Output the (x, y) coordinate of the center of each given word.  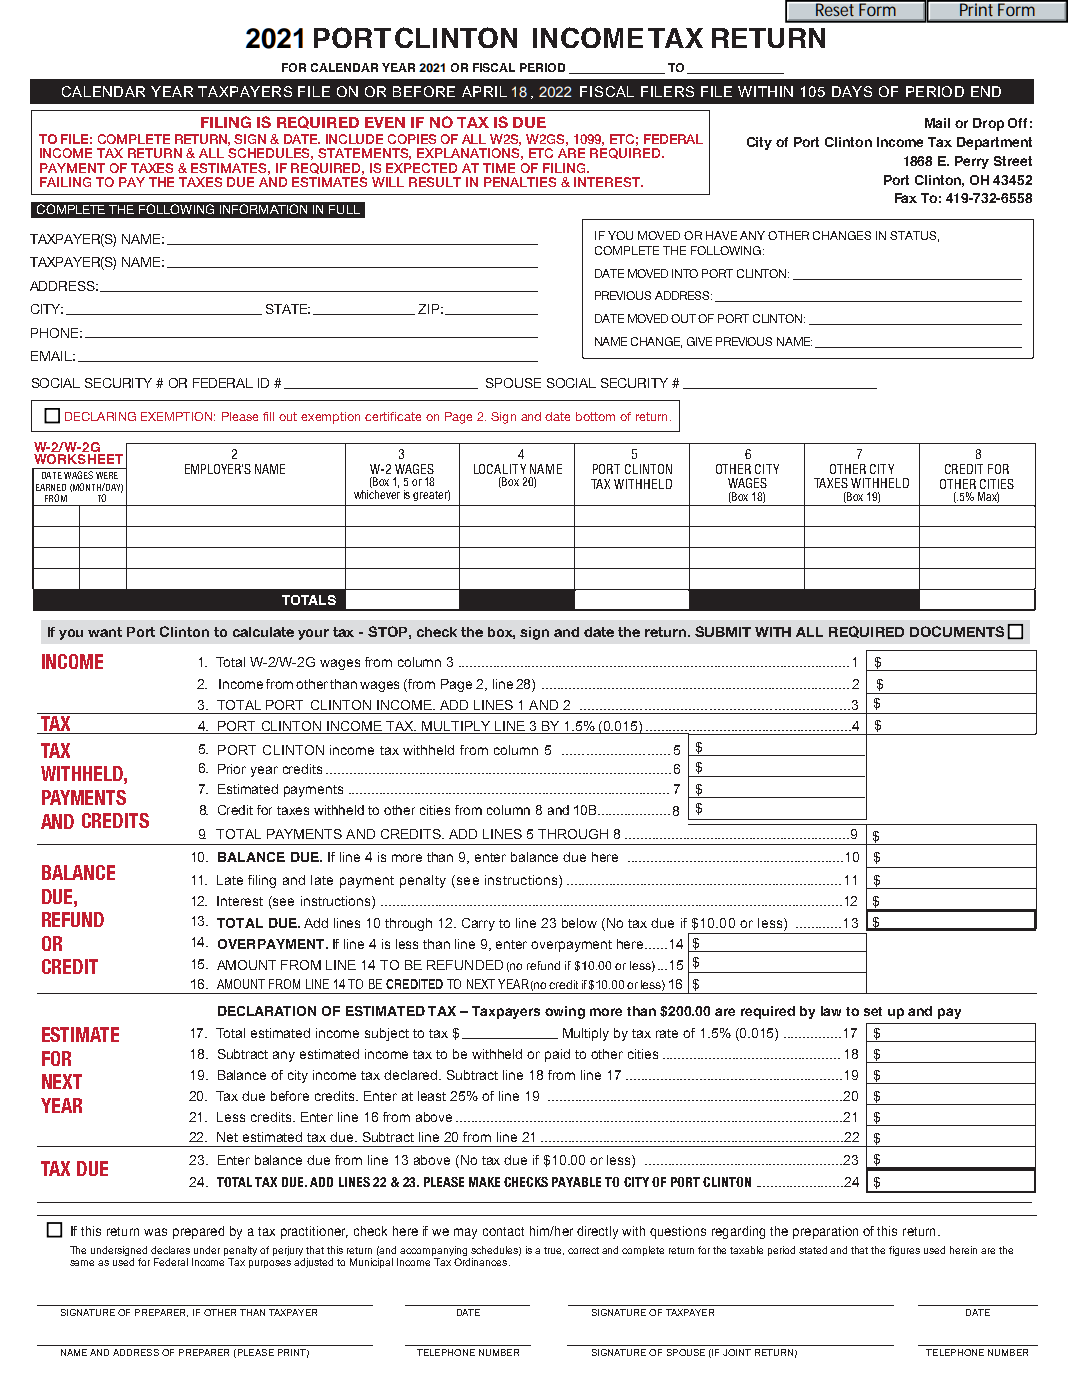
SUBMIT (723, 631)
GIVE (699, 341)
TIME (499, 168)
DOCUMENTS (957, 631)
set (873, 1011)
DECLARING (100, 416)
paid (557, 1055)
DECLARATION (267, 1011)
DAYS (852, 91)
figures (904, 1251)
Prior (232, 769)
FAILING (65, 182)
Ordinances (482, 1262)
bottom (595, 416)
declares (170, 1250)
